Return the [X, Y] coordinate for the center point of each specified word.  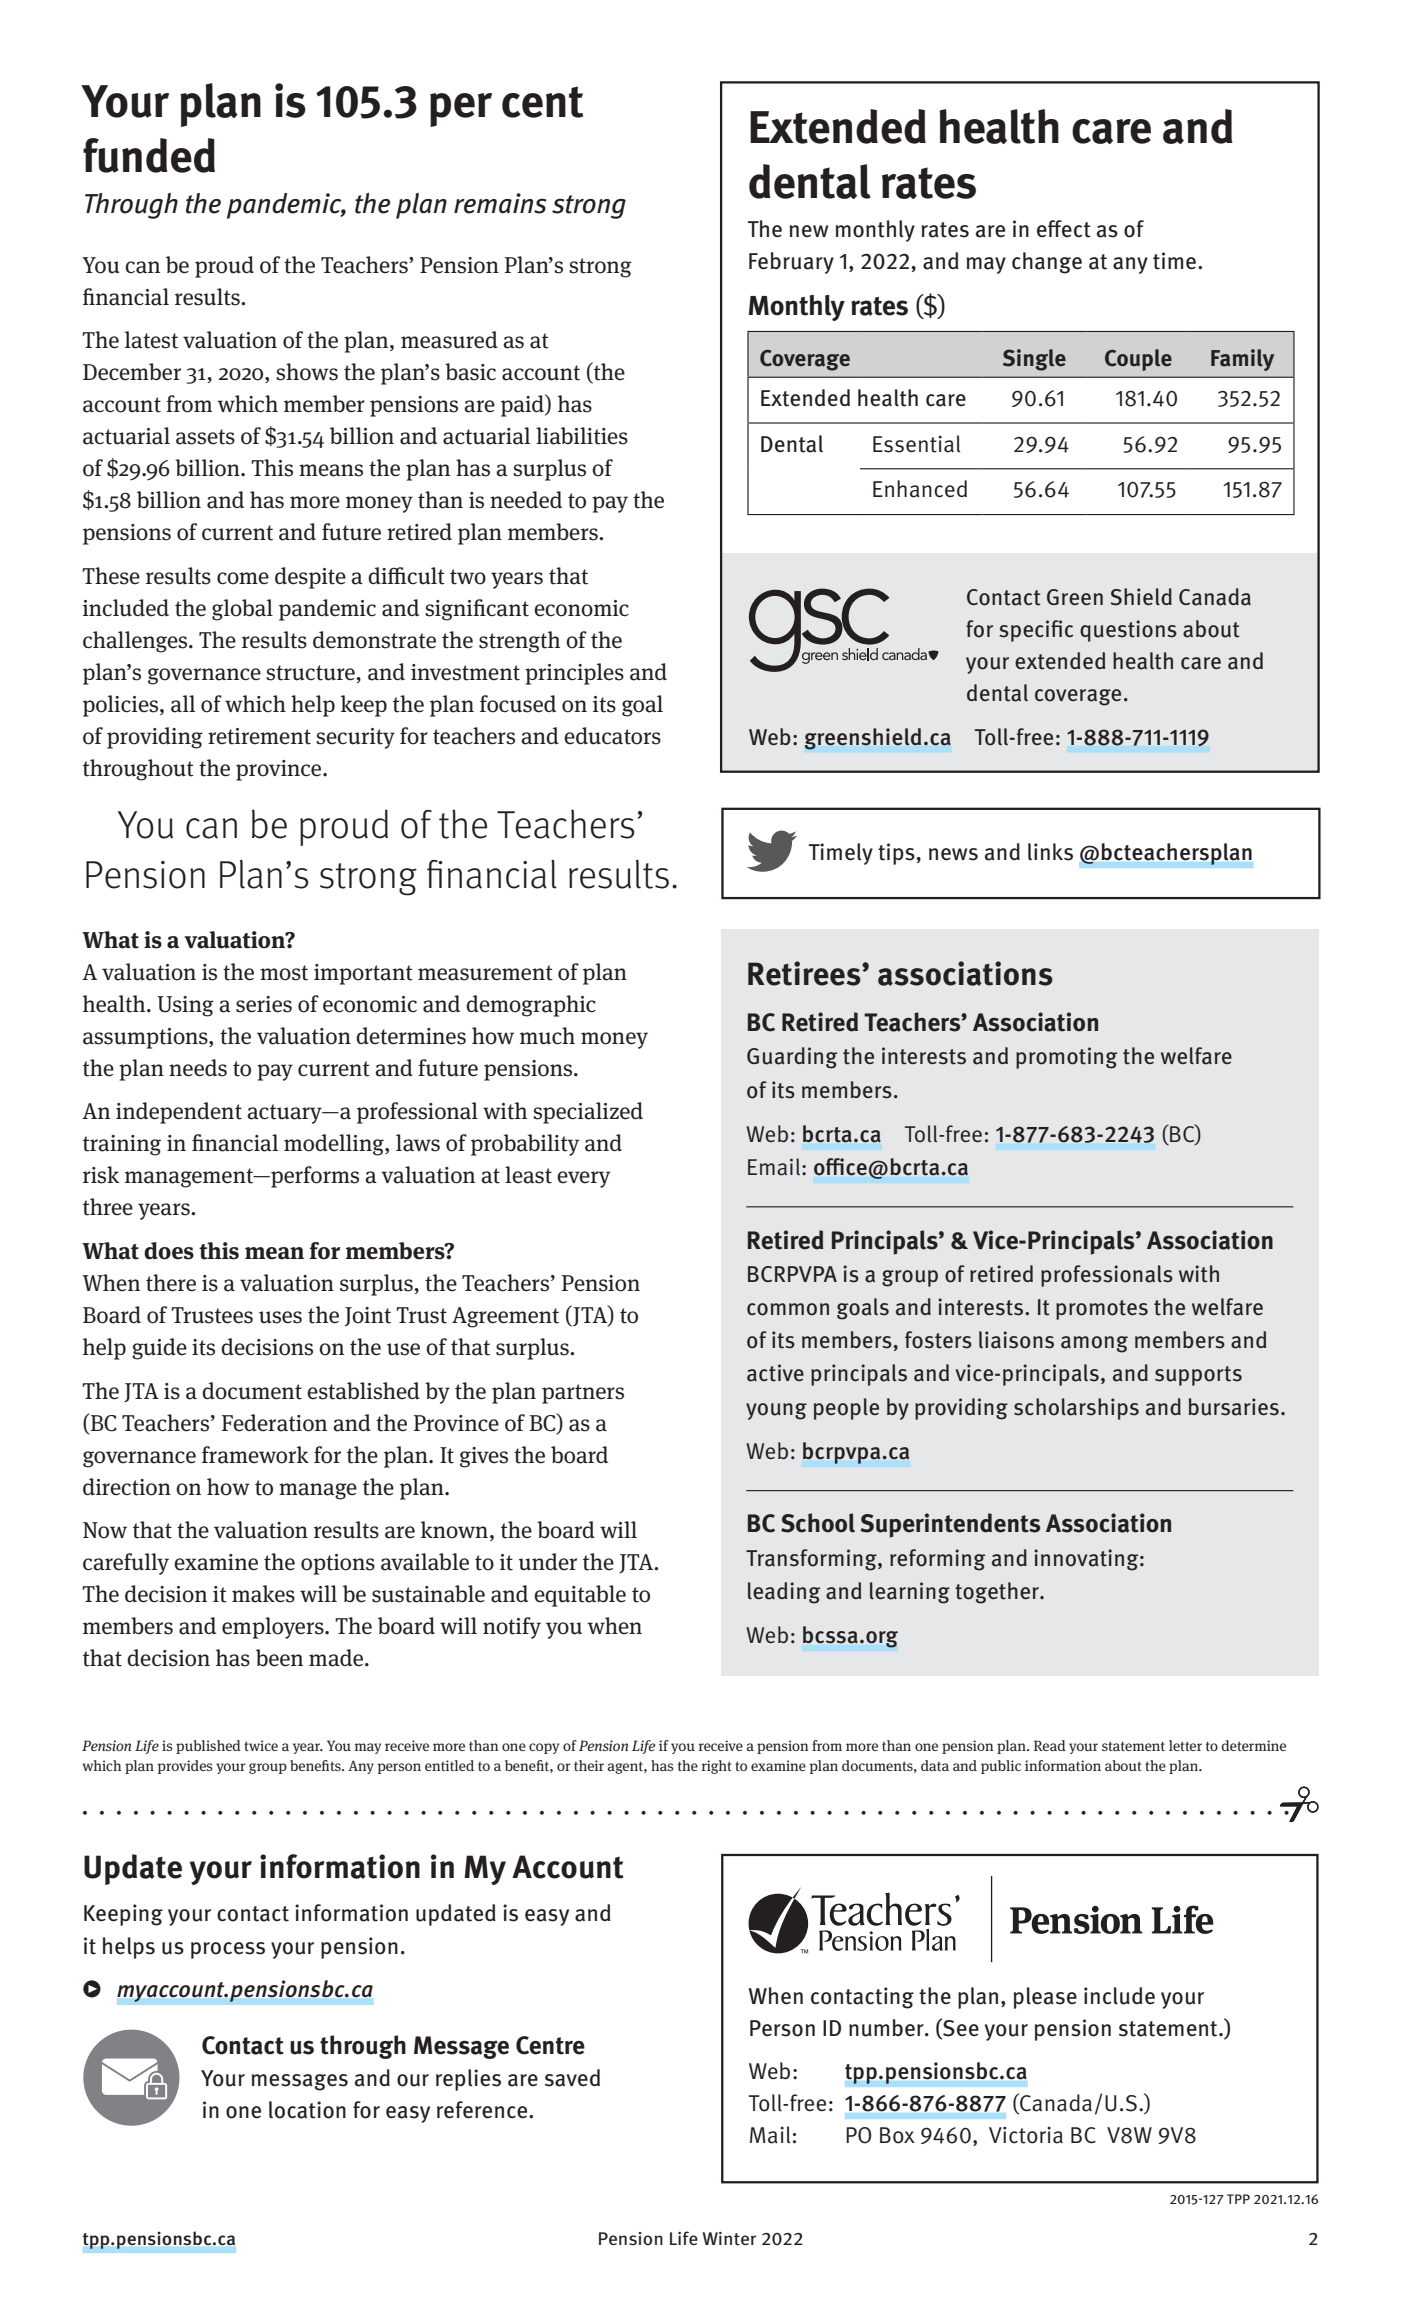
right [717, 1767]
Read [1050, 1745]
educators [612, 736]
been [279, 1658]
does [169, 1251]
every [583, 1179]
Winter [729, 2239]
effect [1064, 229]
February [791, 263]
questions [1128, 631]
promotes [1102, 1310]
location [307, 2110]
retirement [259, 736]
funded [149, 155]
